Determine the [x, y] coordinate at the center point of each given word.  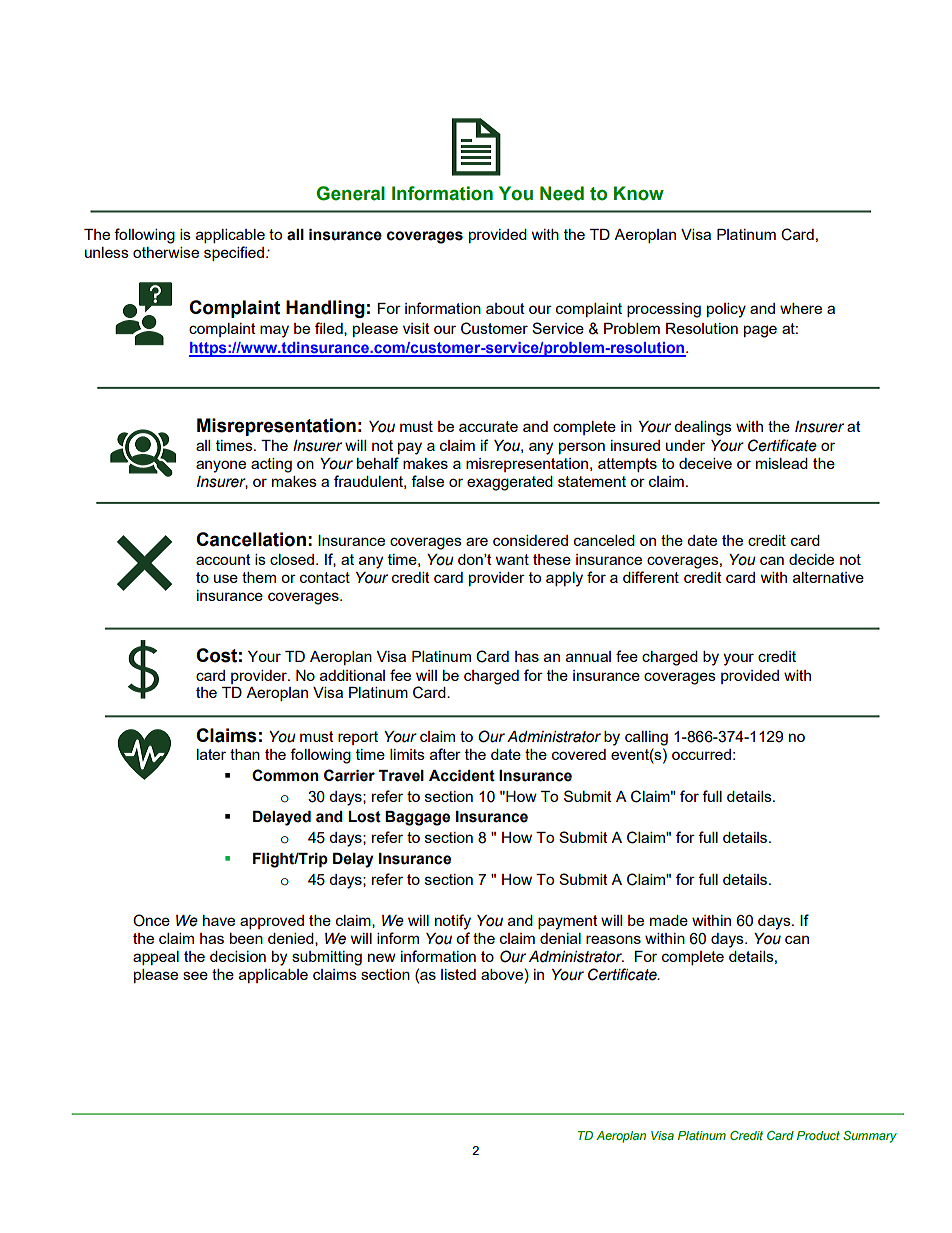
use [226, 578]
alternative [828, 577]
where [801, 308]
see [195, 975]
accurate [488, 426]
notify [453, 922]
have [219, 920]
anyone [221, 466]
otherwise [166, 252]
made [669, 920]
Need [562, 193]
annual [588, 656]
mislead [782, 463]
